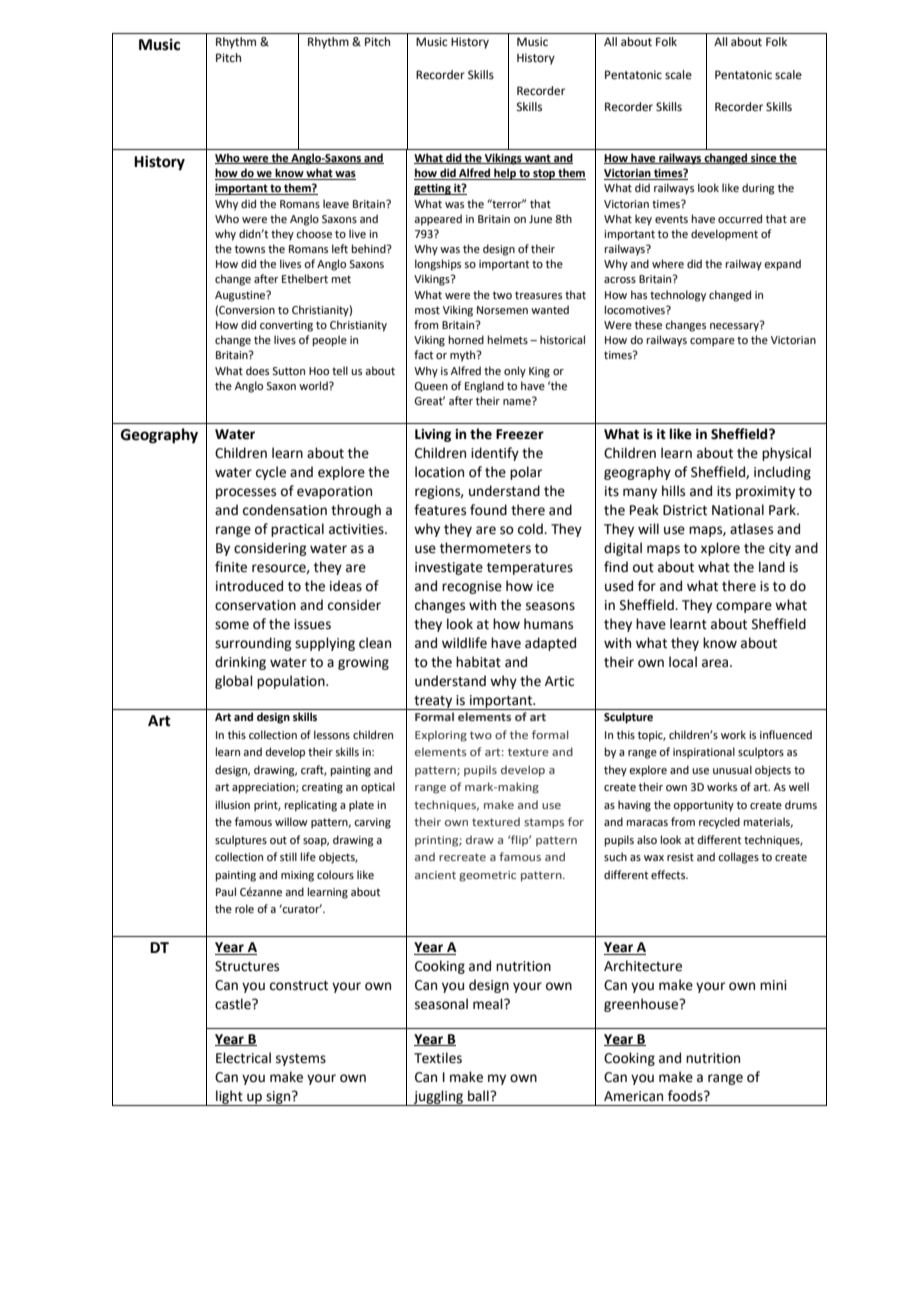 The width and height of the screenshot is (924, 1308). Describe the element at coordinates (505, 174) in the screenshot. I see `help` at that location.
